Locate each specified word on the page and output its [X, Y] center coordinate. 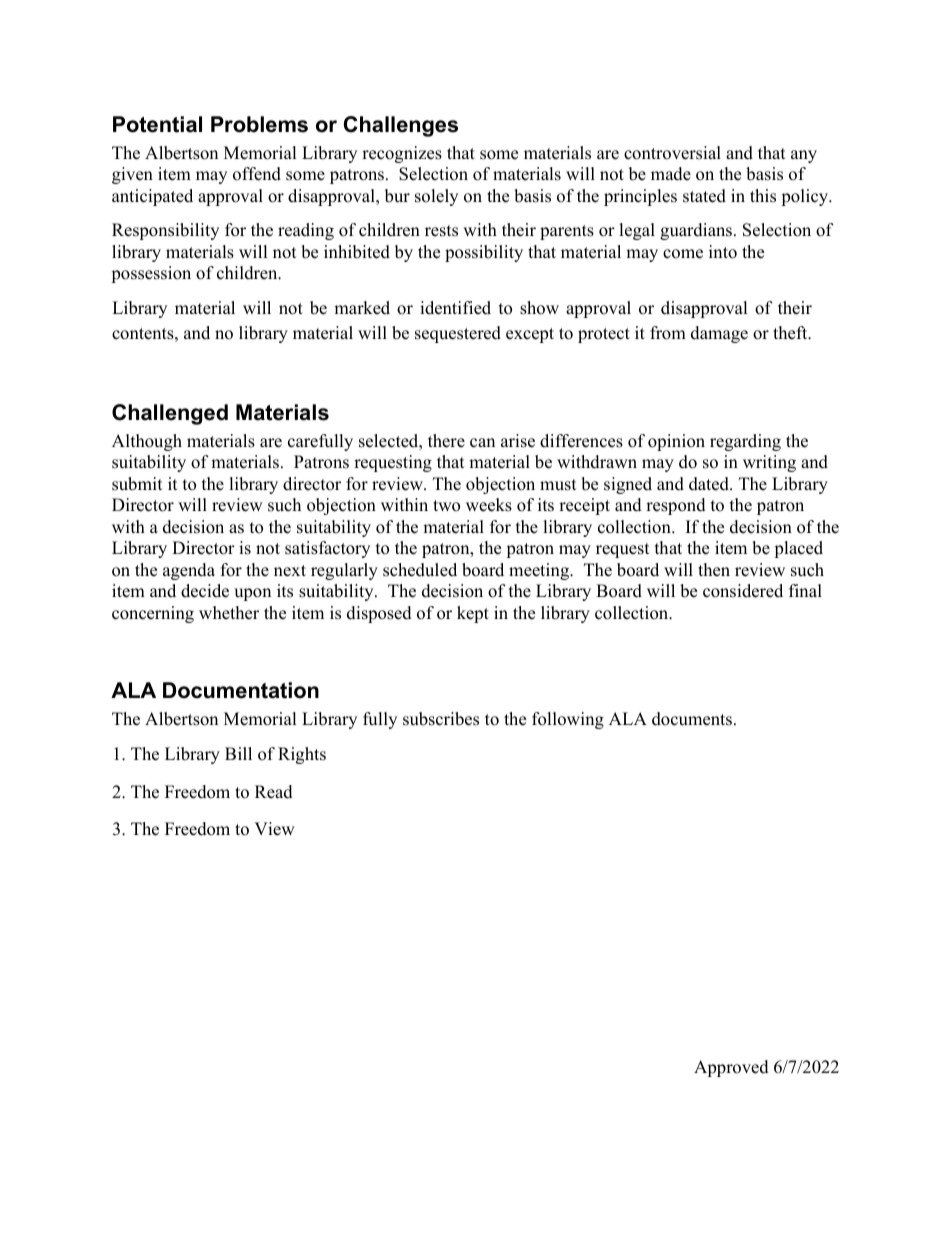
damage [719, 334]
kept [473, 614]
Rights [302, 755]
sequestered [458, 334]
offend [257, 174]
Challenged [170, 414]
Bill [238, 753]
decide [205, 591]
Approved [731, 1068]
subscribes [441, 719]
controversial [672, 153]
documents [692, 719]
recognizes [402, 154]
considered [743, 591]
